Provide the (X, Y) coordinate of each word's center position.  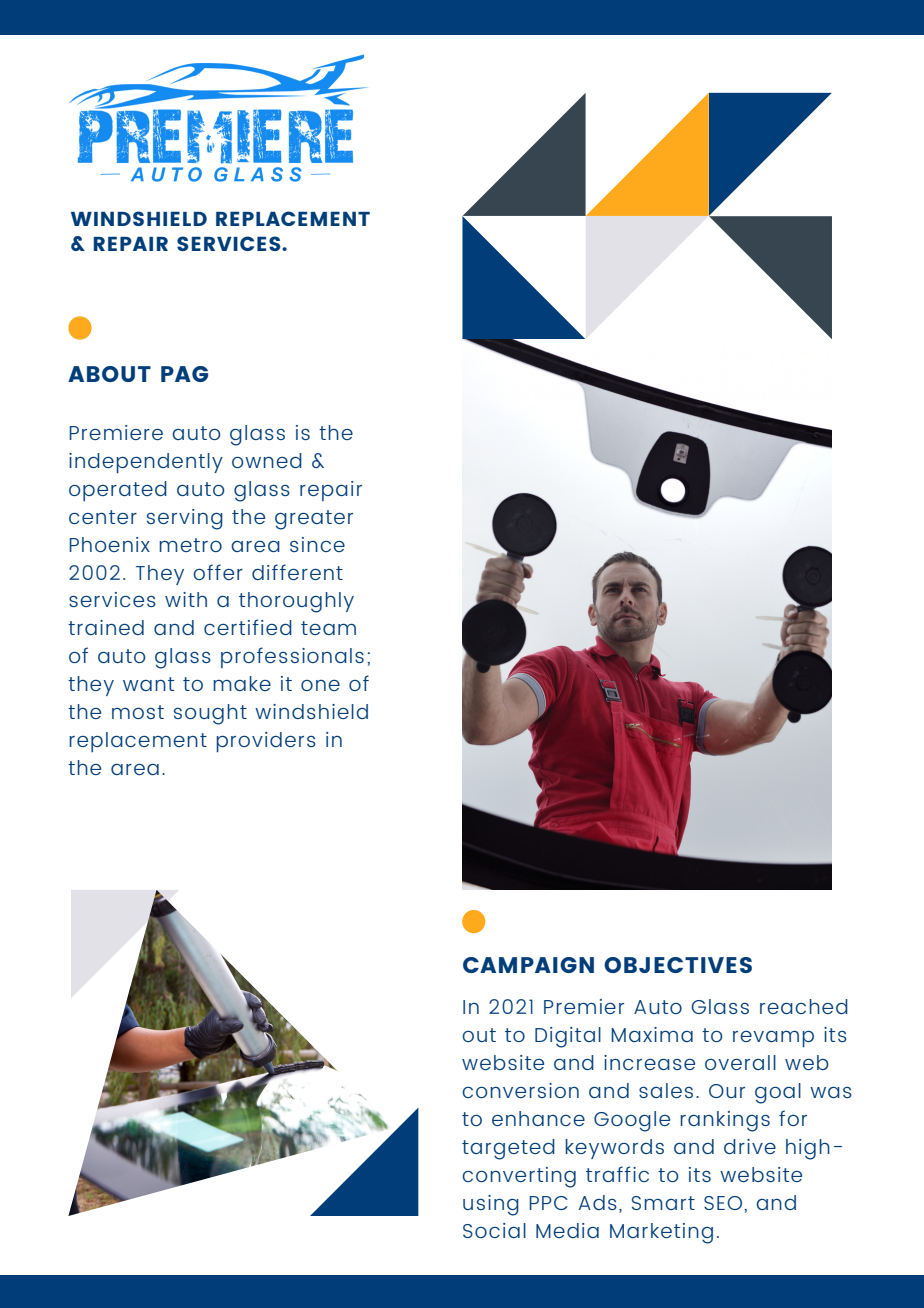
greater (314, 520)
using (491, 1205)
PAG (184, 374)
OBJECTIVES (678, 965)
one (320, 685)
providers (266, 742)
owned (267, 460)
